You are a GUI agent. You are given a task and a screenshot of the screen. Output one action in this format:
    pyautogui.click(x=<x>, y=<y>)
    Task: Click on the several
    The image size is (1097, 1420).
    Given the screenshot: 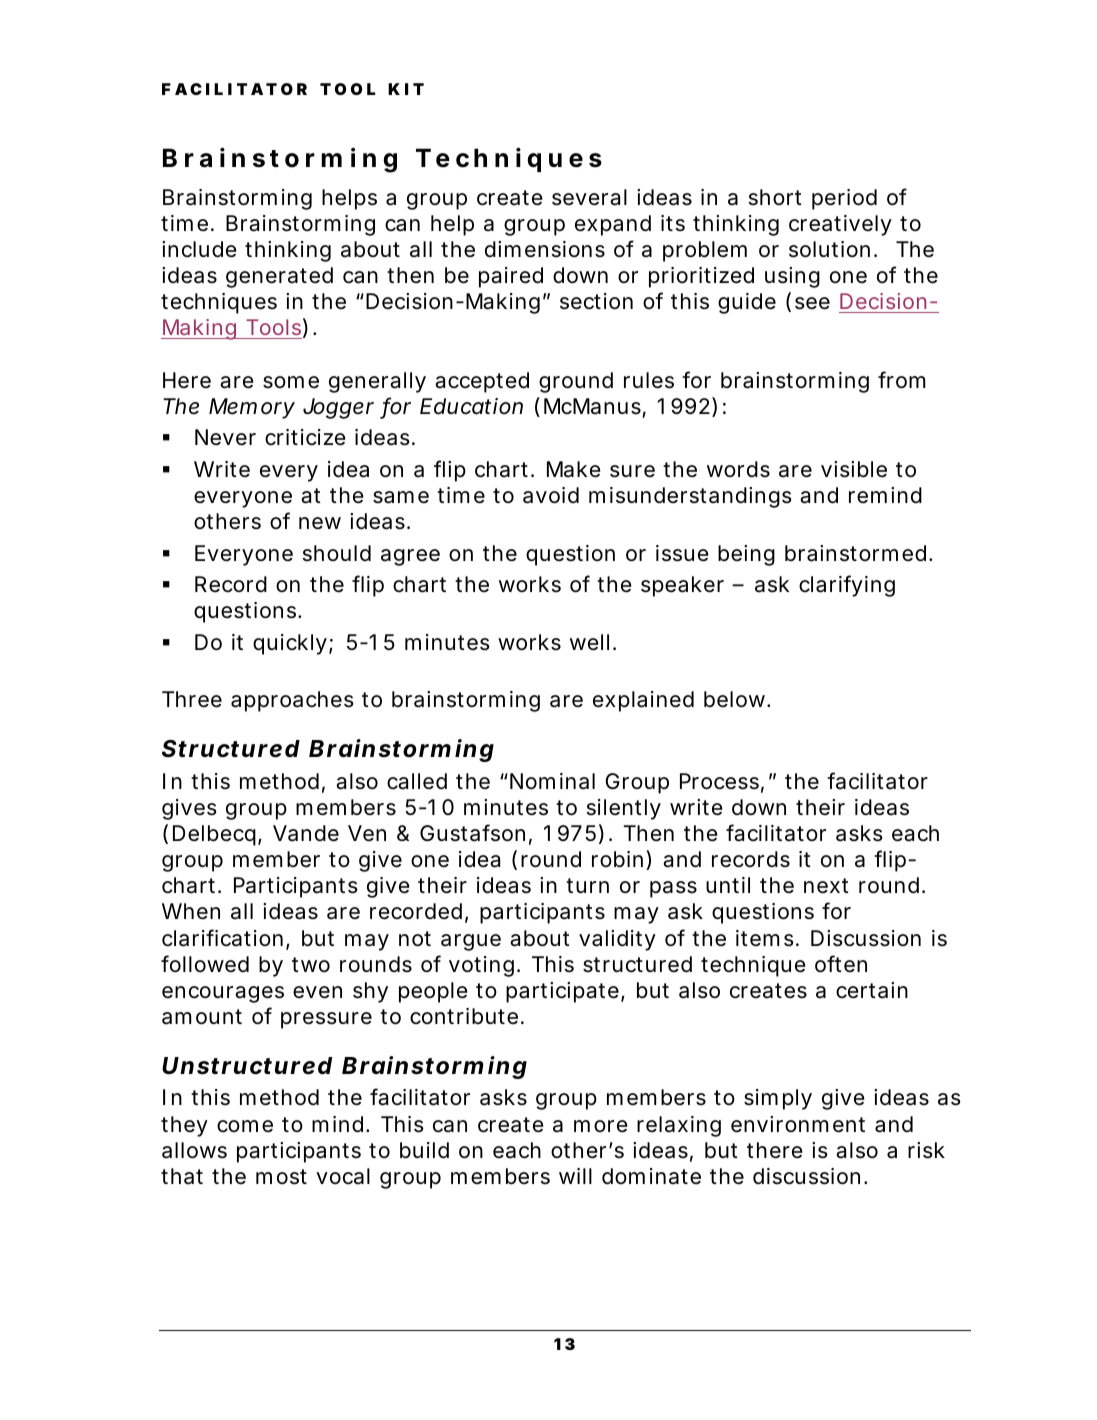 What is the action you would take?
    pyautogui.click(x=589, y=197)
